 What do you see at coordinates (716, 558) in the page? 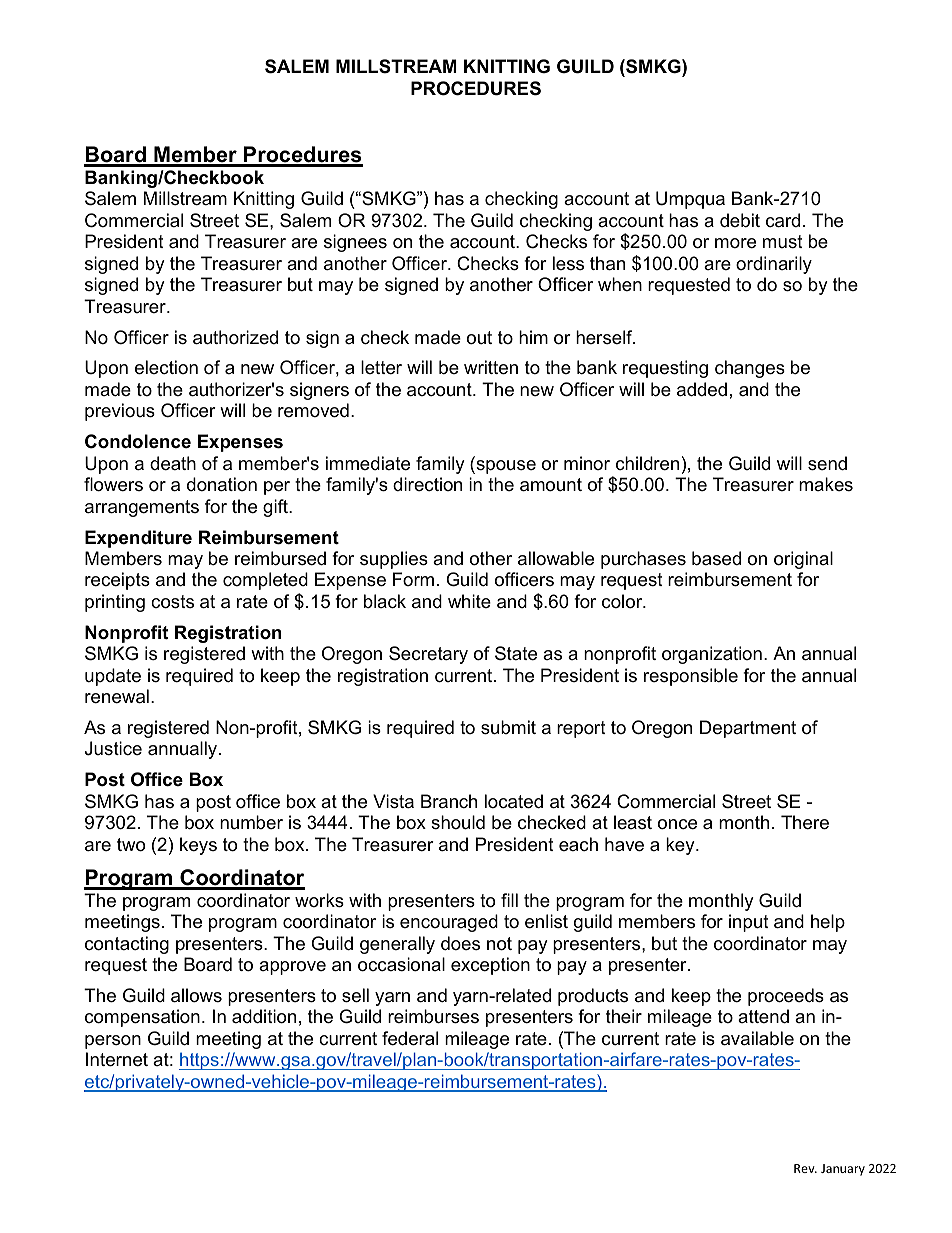
I see `based` at bounding box center [716, 558].
